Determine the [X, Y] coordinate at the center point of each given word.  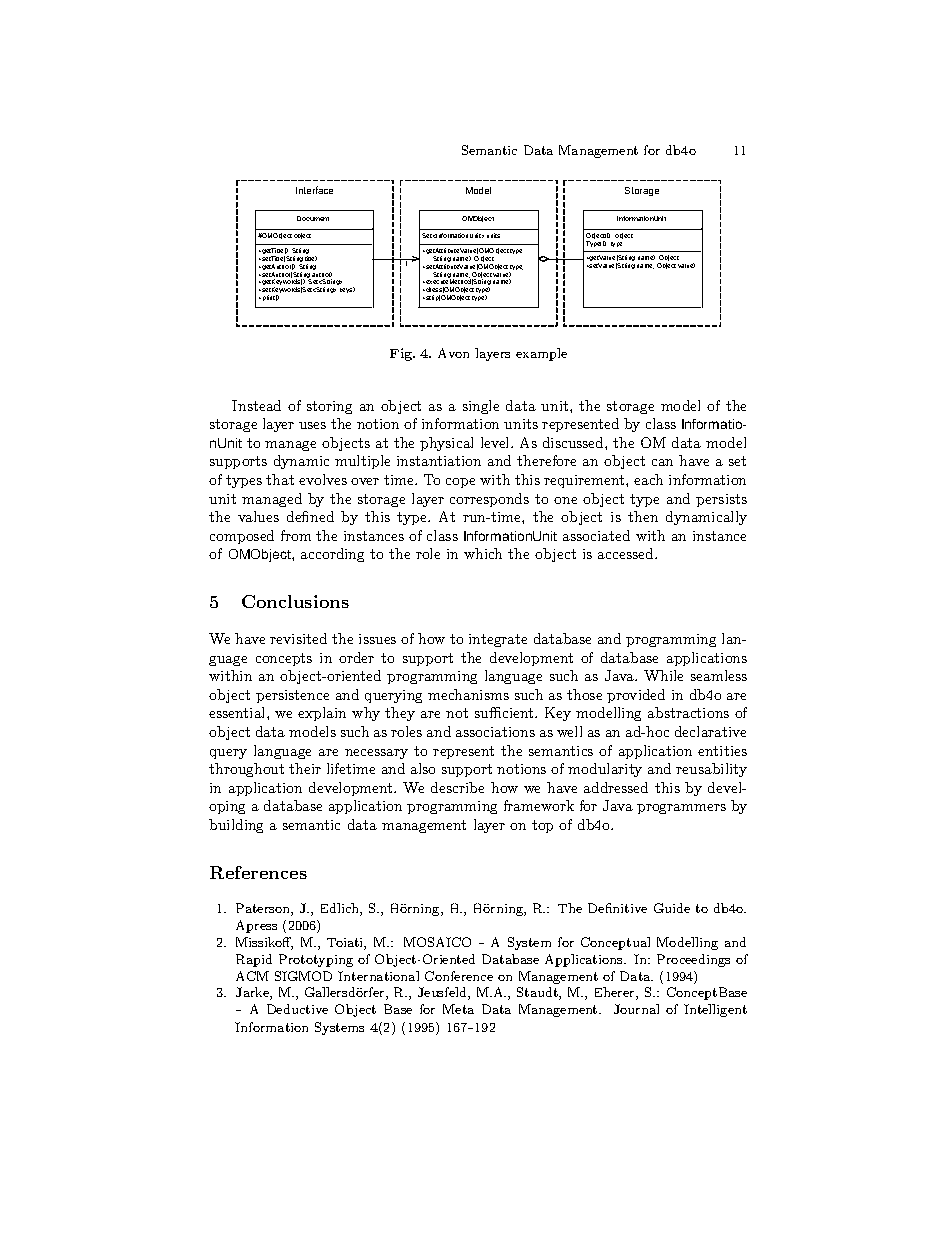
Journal [636, 1009]
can [662, 462]
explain [322, 714]
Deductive [297, 1009]
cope [460, 483]
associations [495, 732]
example [541, 354]
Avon [453, 353]
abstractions [688, 712]
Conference [459, 976]
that [280, 479]
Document [313, 218]
